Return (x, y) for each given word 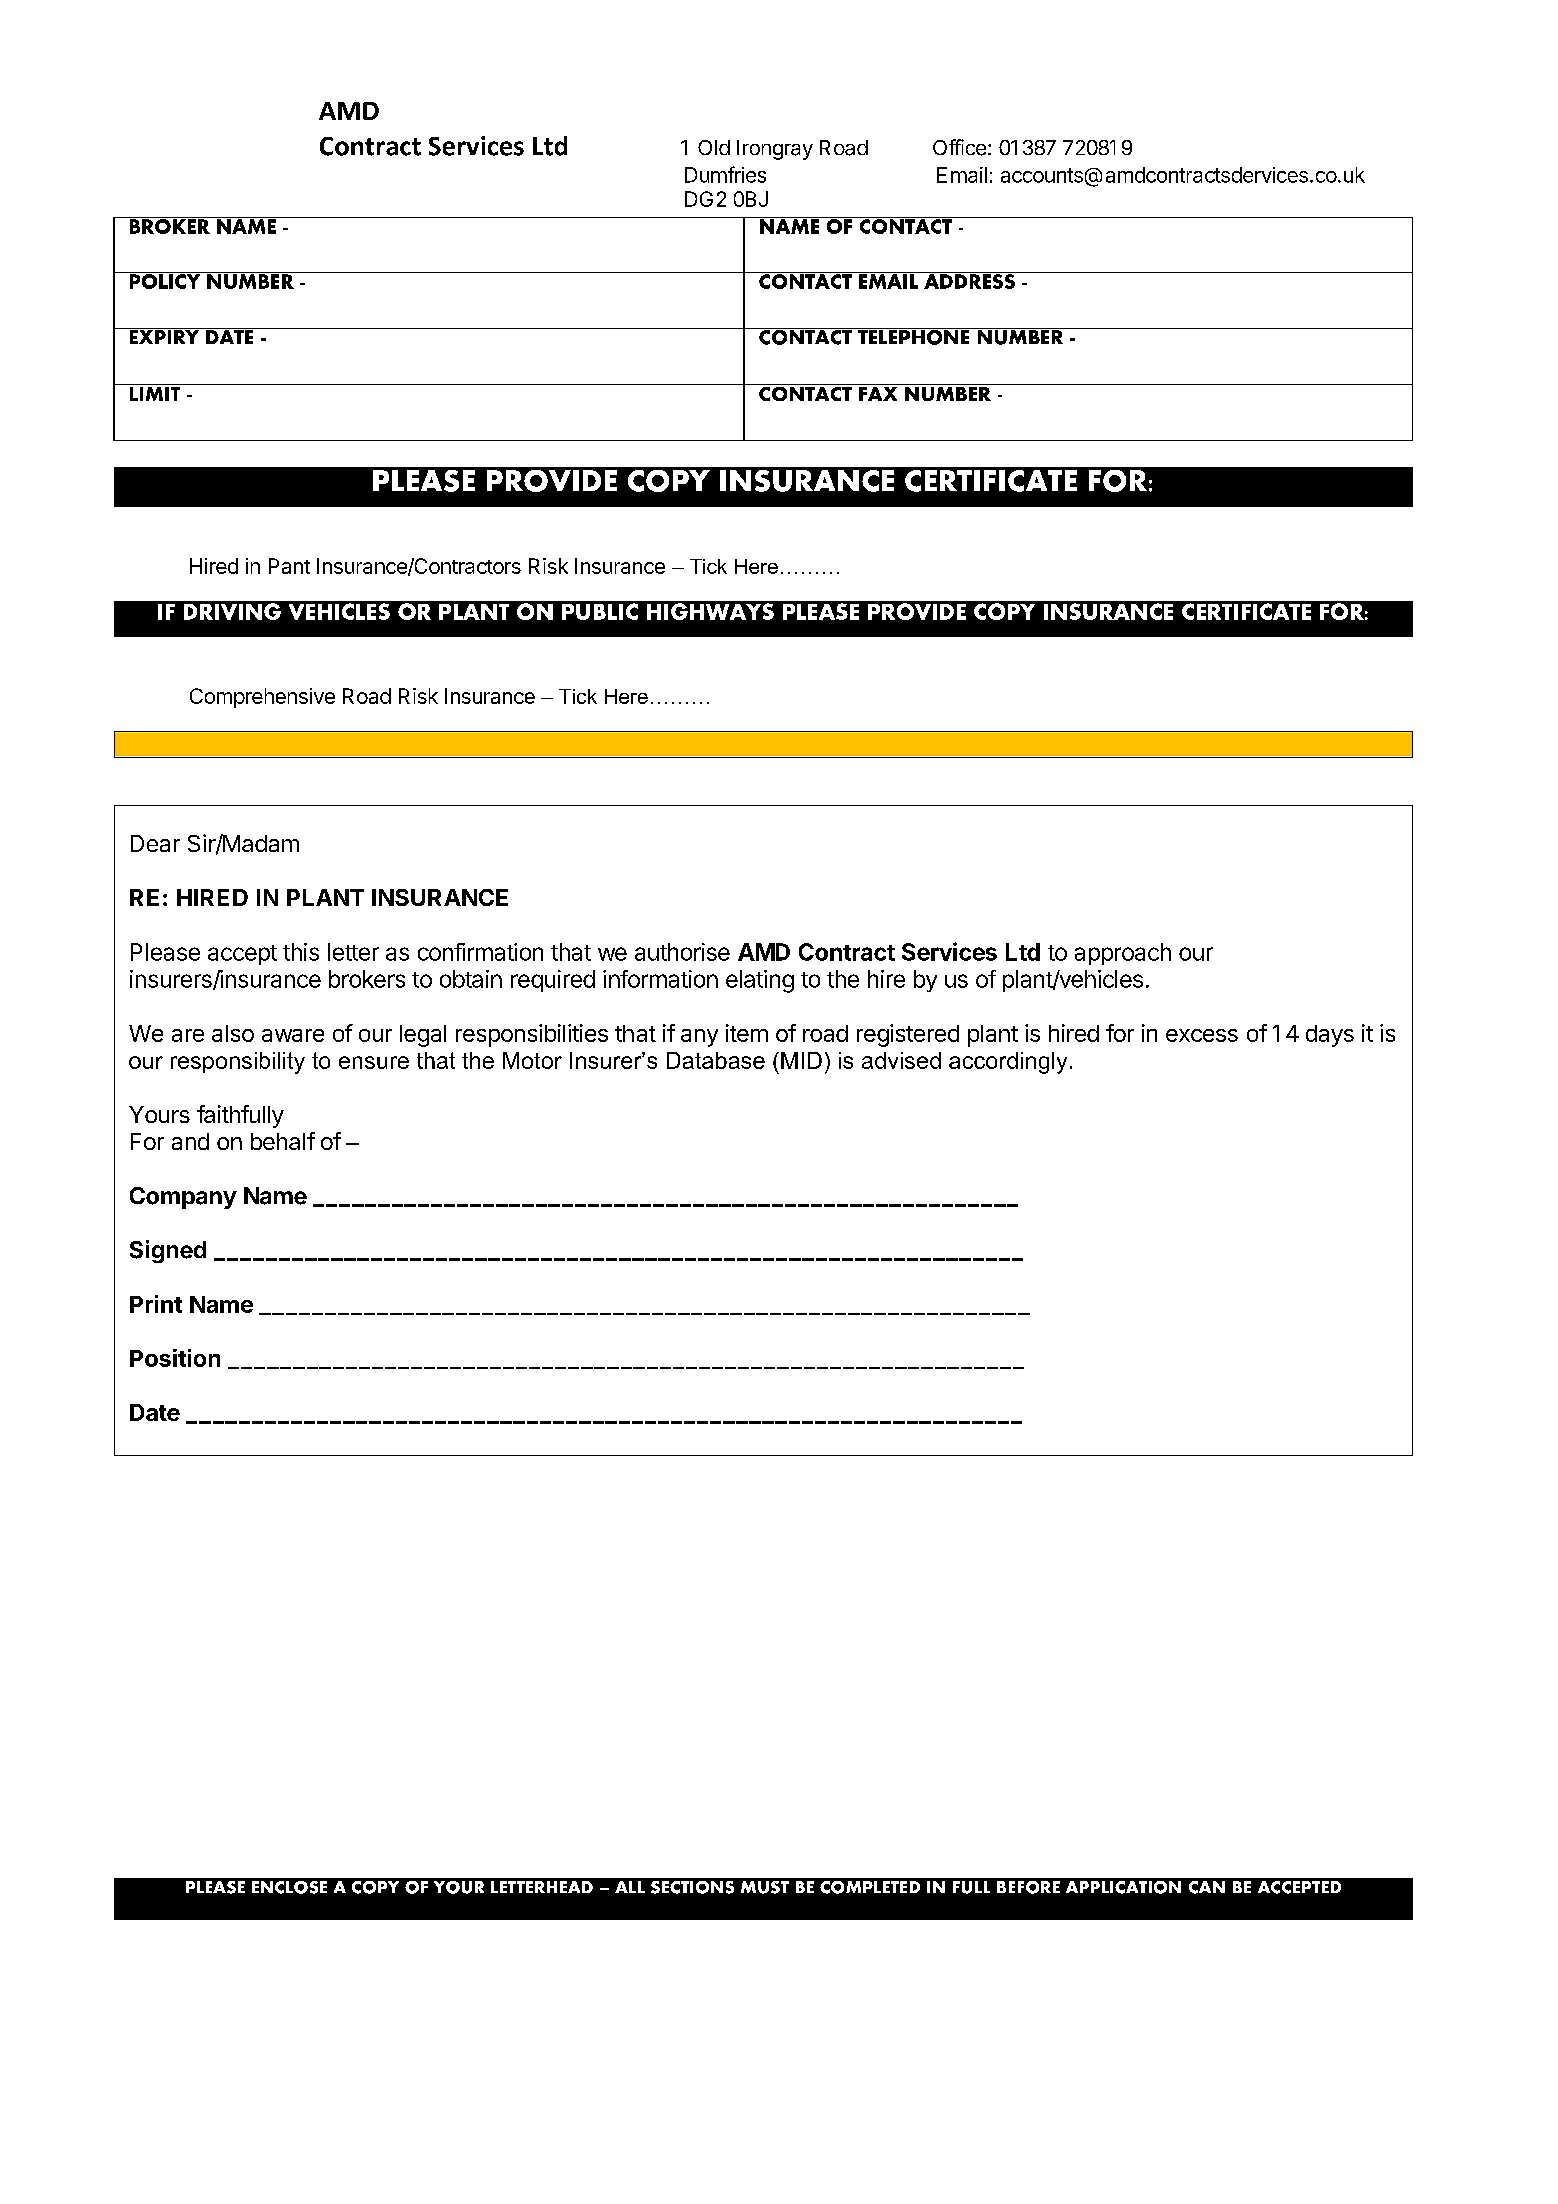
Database (716, 1060)
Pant (289, 566)
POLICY (165, 280)
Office (959, 147)
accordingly (1008, 1063)
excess (1202, 1035)
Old (714, 147)
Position (175, 1358)
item (747, 1033)
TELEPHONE (913, 336)
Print (156, 1304)
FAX (878, 392)
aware (293, 1035)
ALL (630, 1887)
